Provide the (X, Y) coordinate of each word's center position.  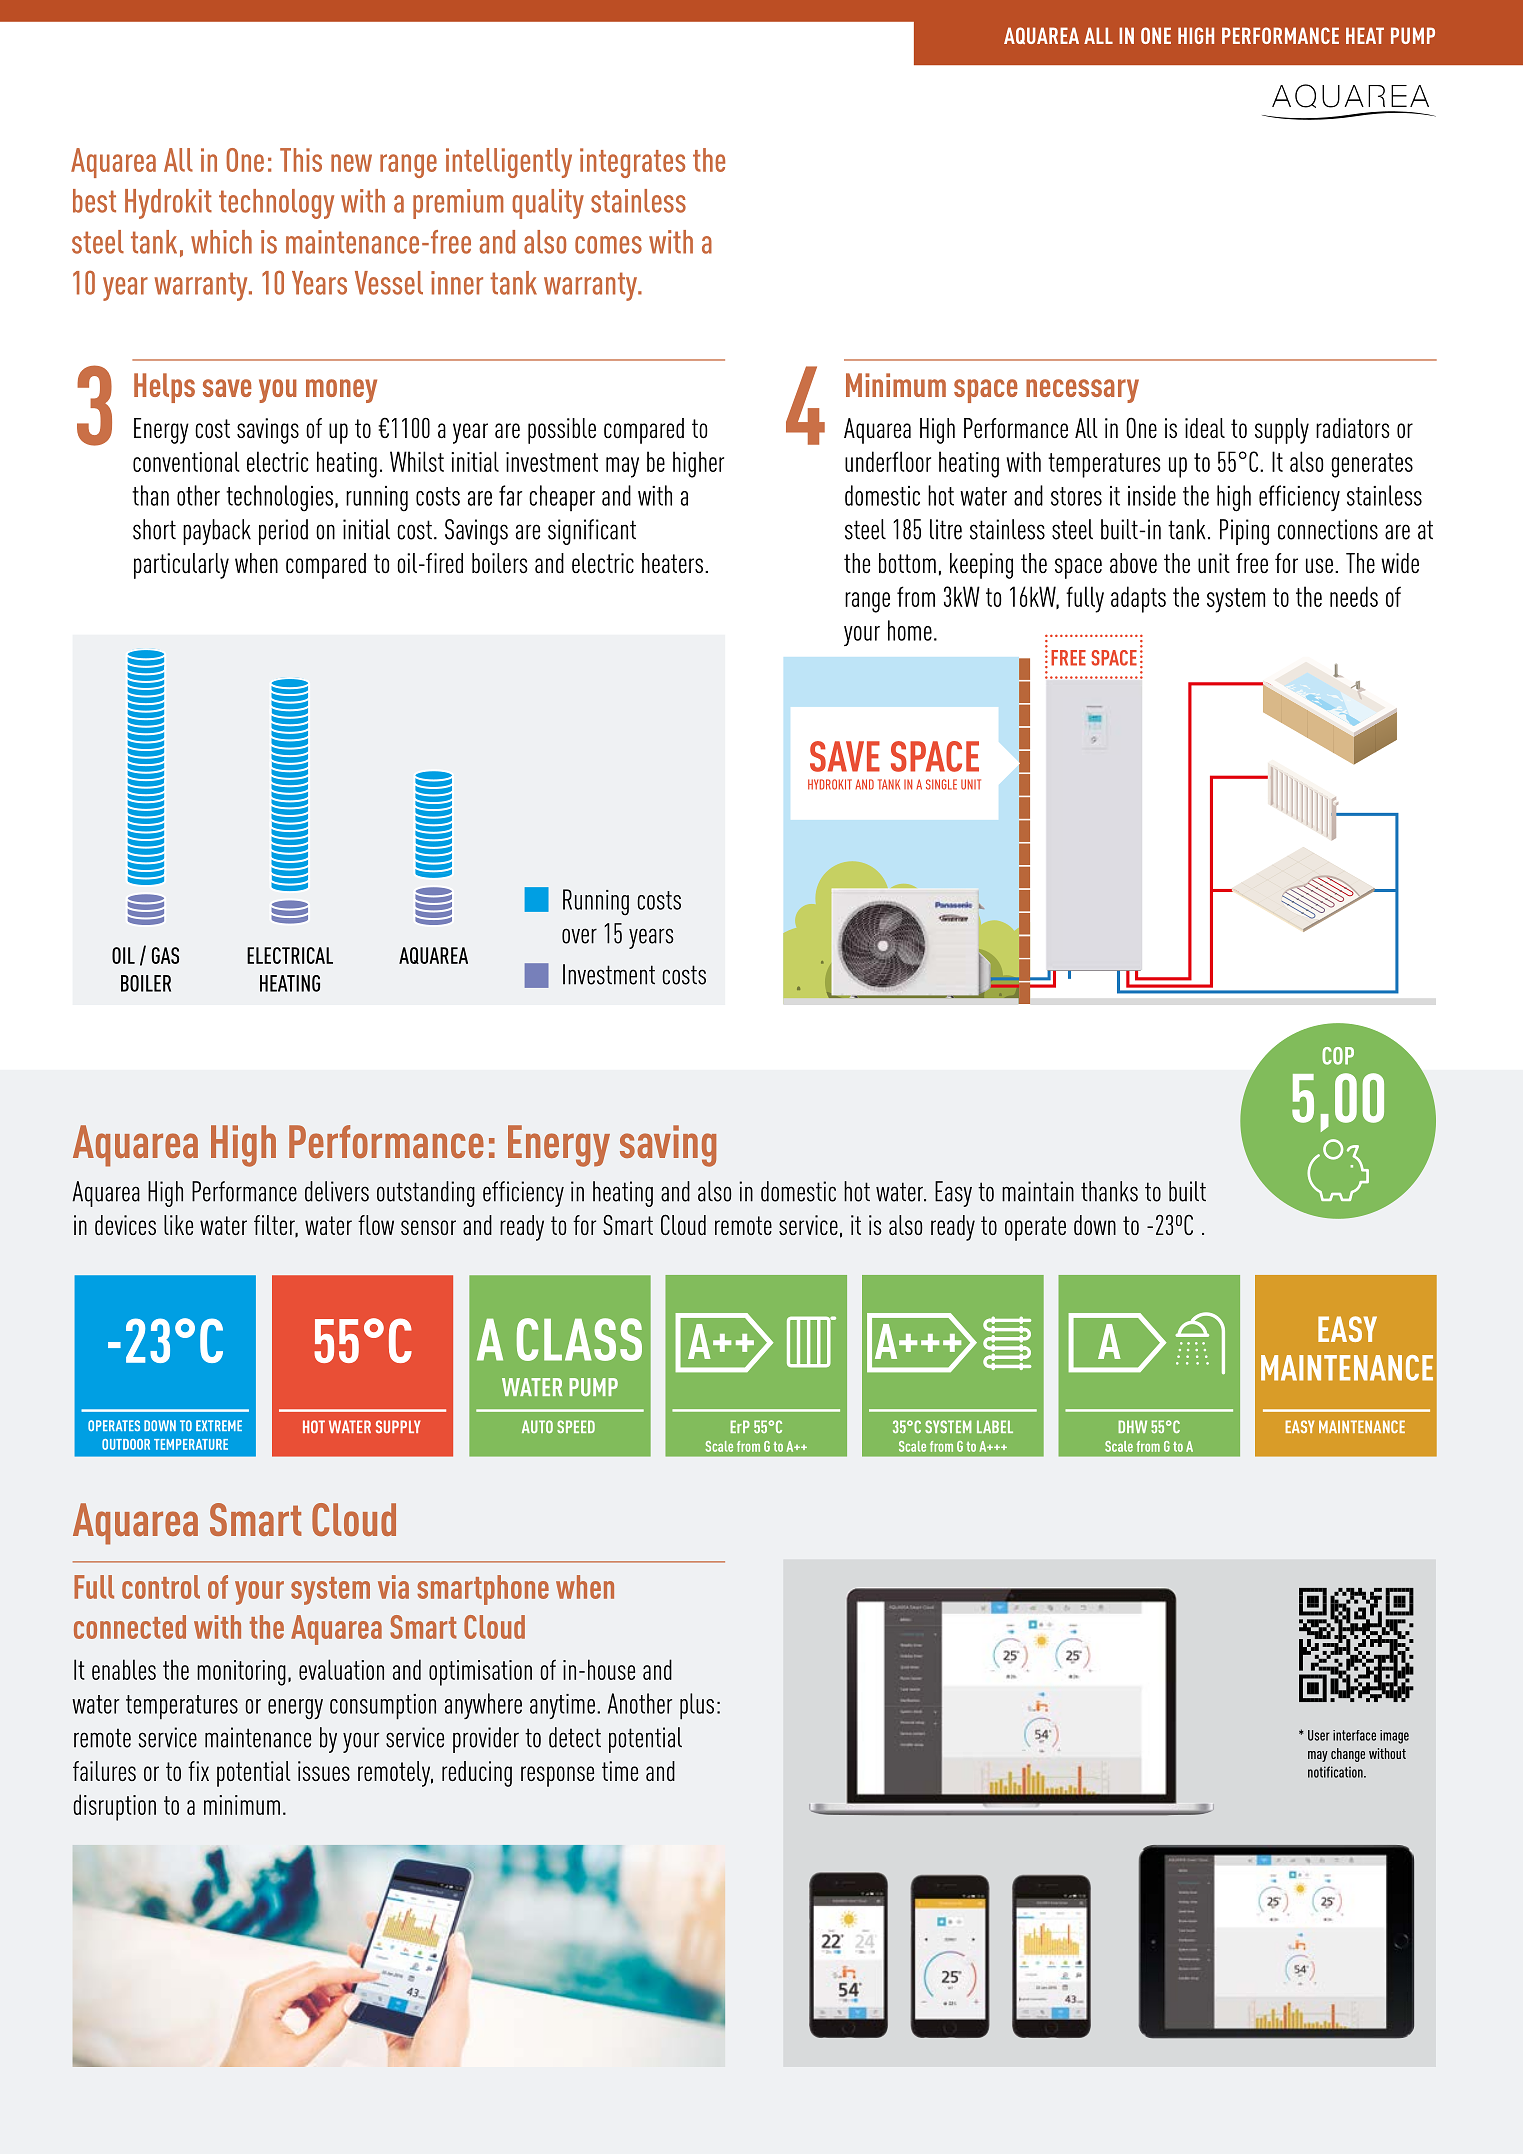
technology (276, 204)
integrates (632, 163)
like (178, 1225)
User (1319, 1735)
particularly (181, 566)
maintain (1038, 1191)
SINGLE (941, 784)
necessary (1082, 391)
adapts (1138, 599)
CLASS (579, 1339)
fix (198, 1771)
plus (697, 1706)
